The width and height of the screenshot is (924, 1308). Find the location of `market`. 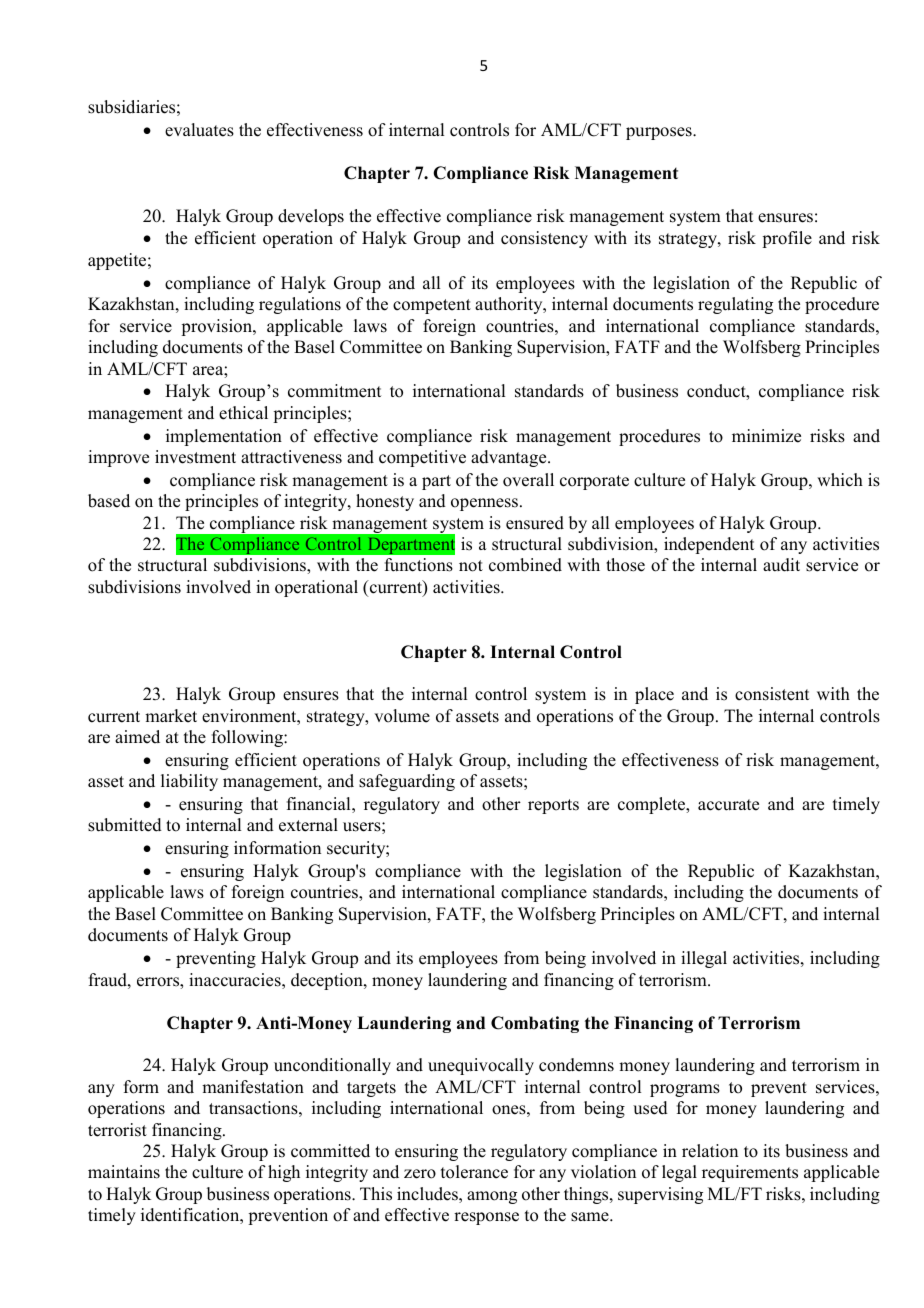

market is located at coordinates (171, 716).
